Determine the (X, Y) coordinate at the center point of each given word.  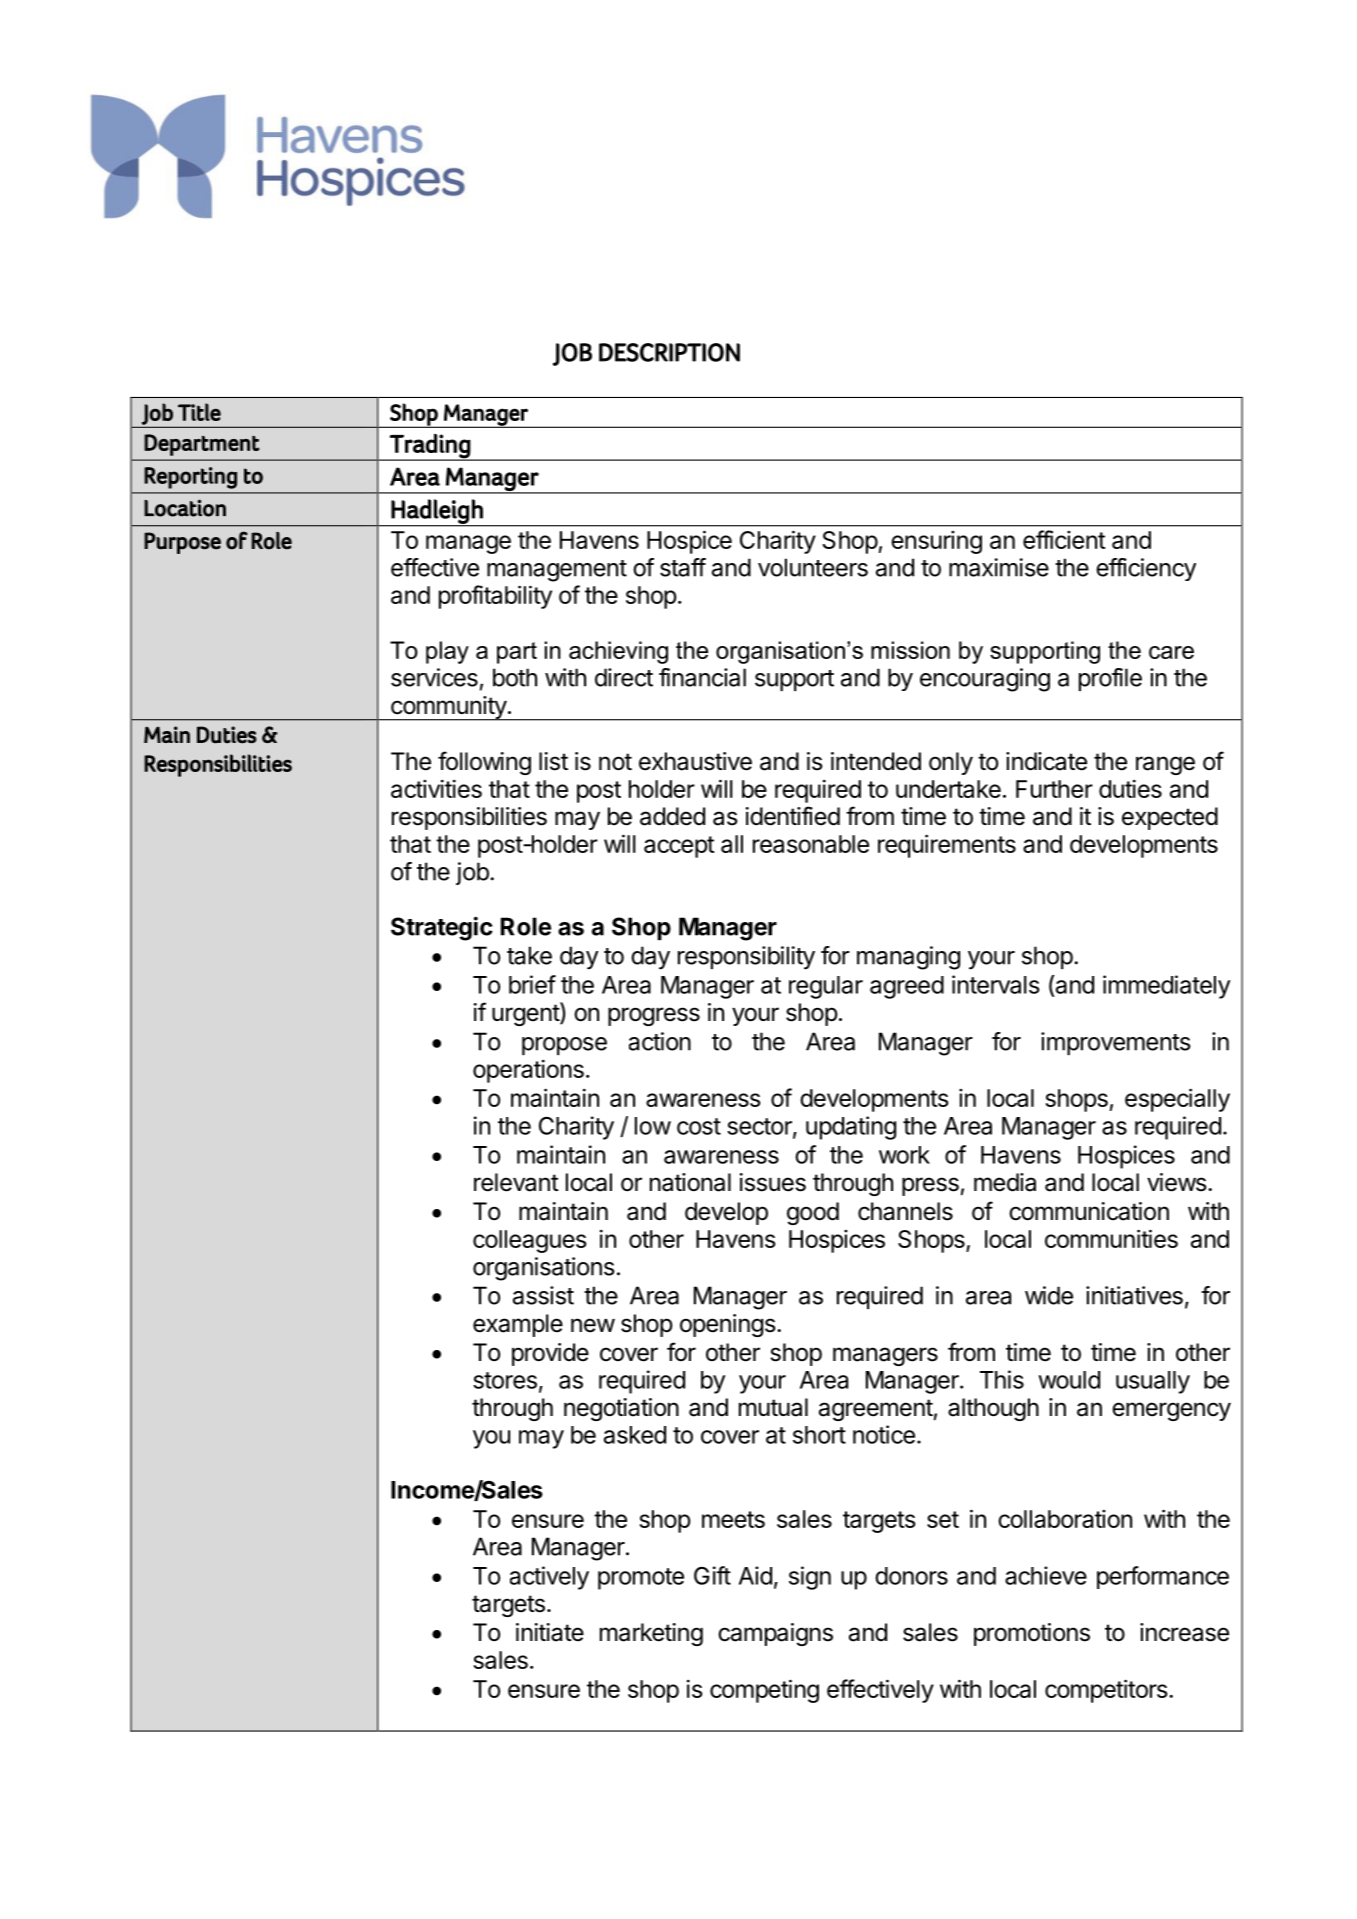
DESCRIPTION (669, 352)
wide (1049, 1295)
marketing (651, 1634)
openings (728, 1325)
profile (1110, 679)
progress (654, 1016)
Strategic (442, 929)
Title (199, 412)
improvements (1116, 1043)
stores (505, 1380)
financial (702, 677)
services (434, 677)
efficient (1064, 539)
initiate (550, 1632)
